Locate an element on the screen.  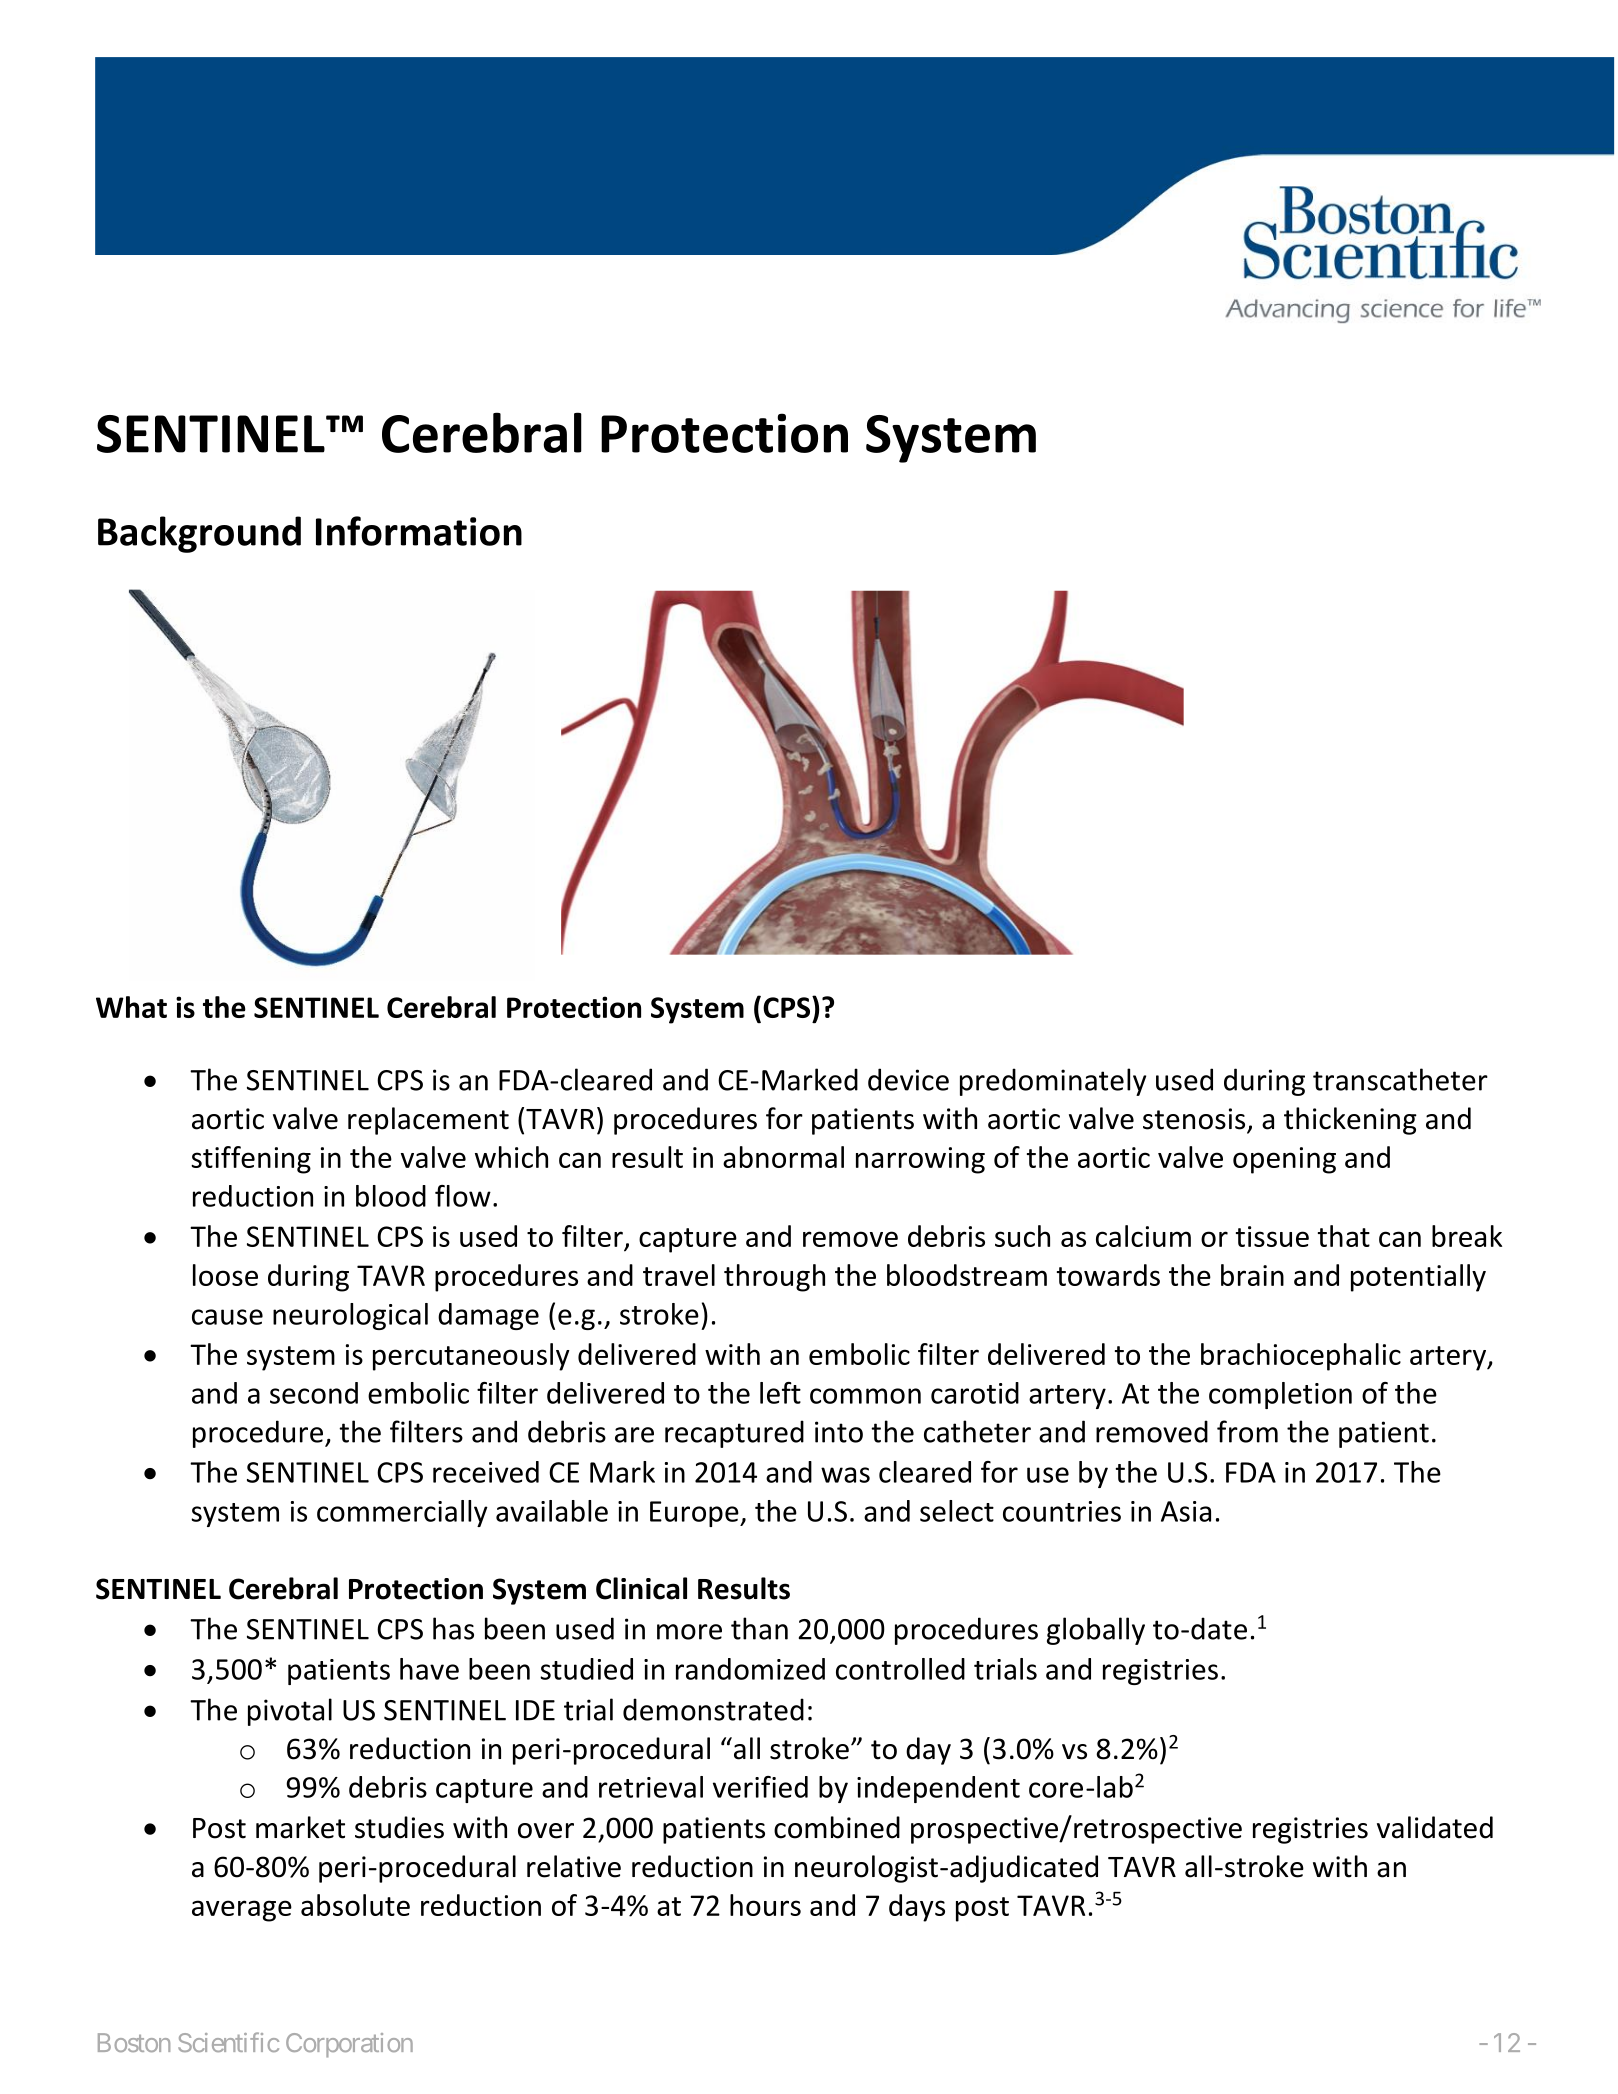
through is located at coordinates (774, 1278).
